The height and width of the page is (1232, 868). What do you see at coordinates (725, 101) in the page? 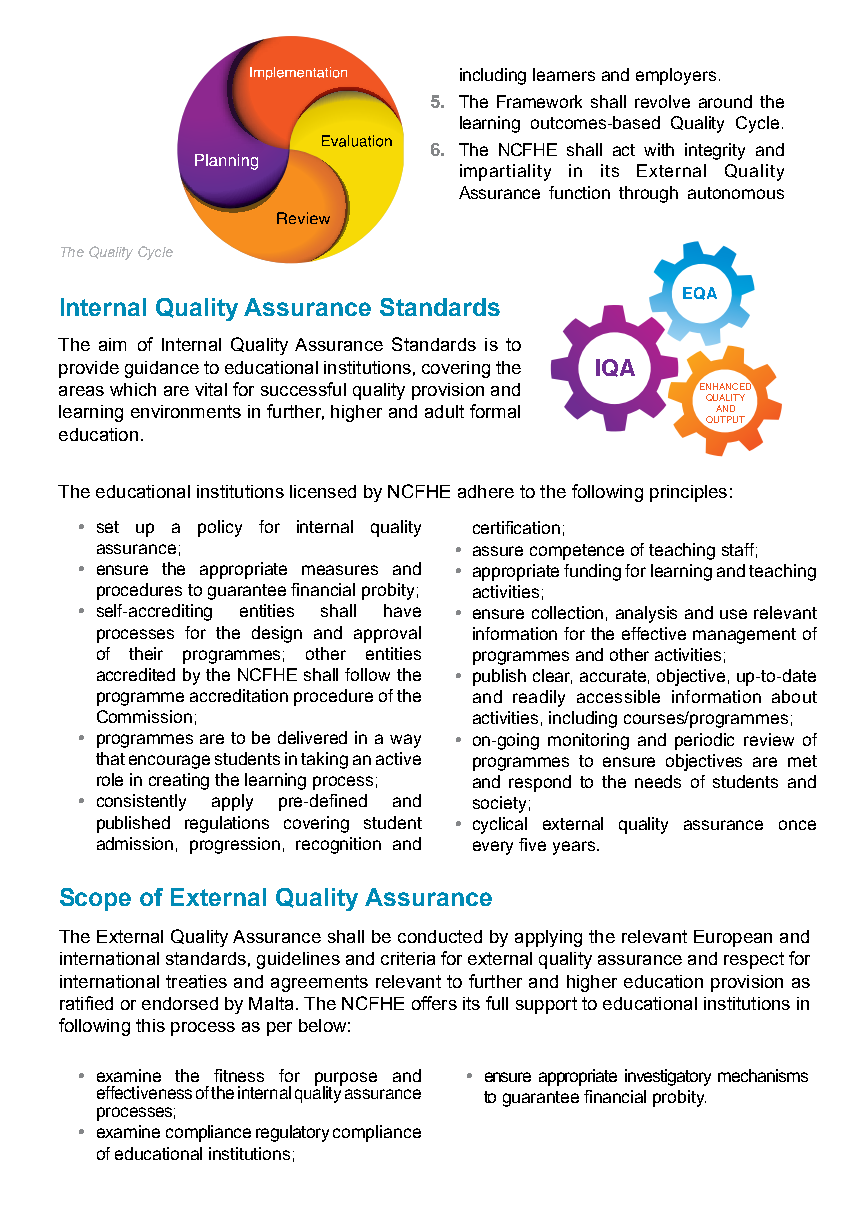
I see `around` at bounding box center [725, 101].
